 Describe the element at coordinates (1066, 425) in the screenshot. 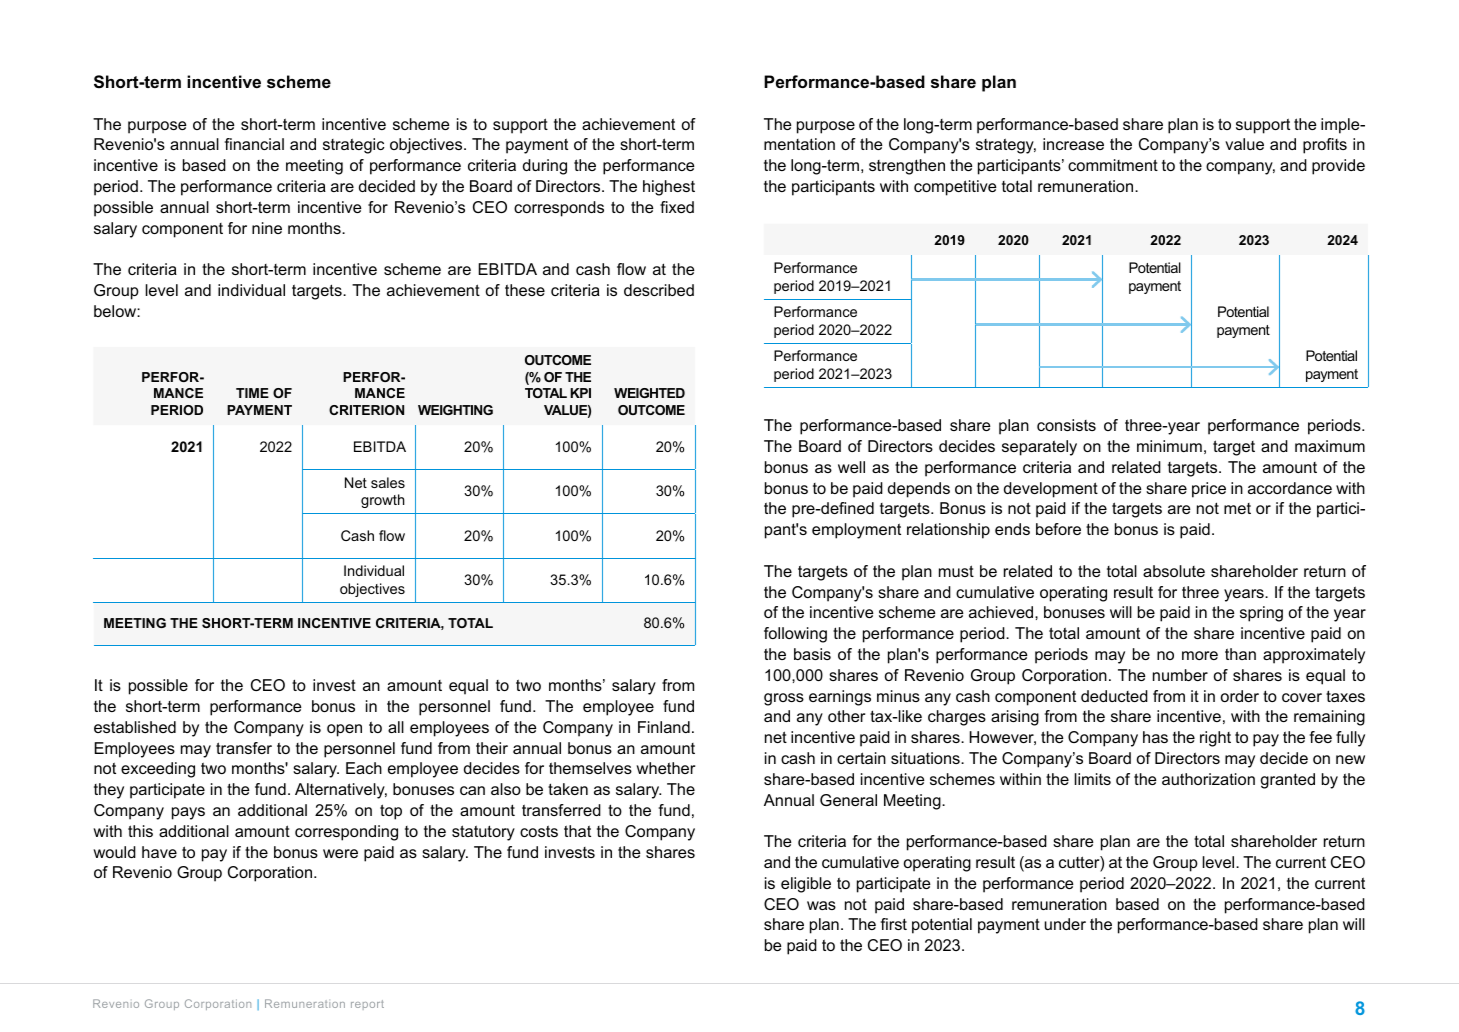

I see `consists` at that location.
